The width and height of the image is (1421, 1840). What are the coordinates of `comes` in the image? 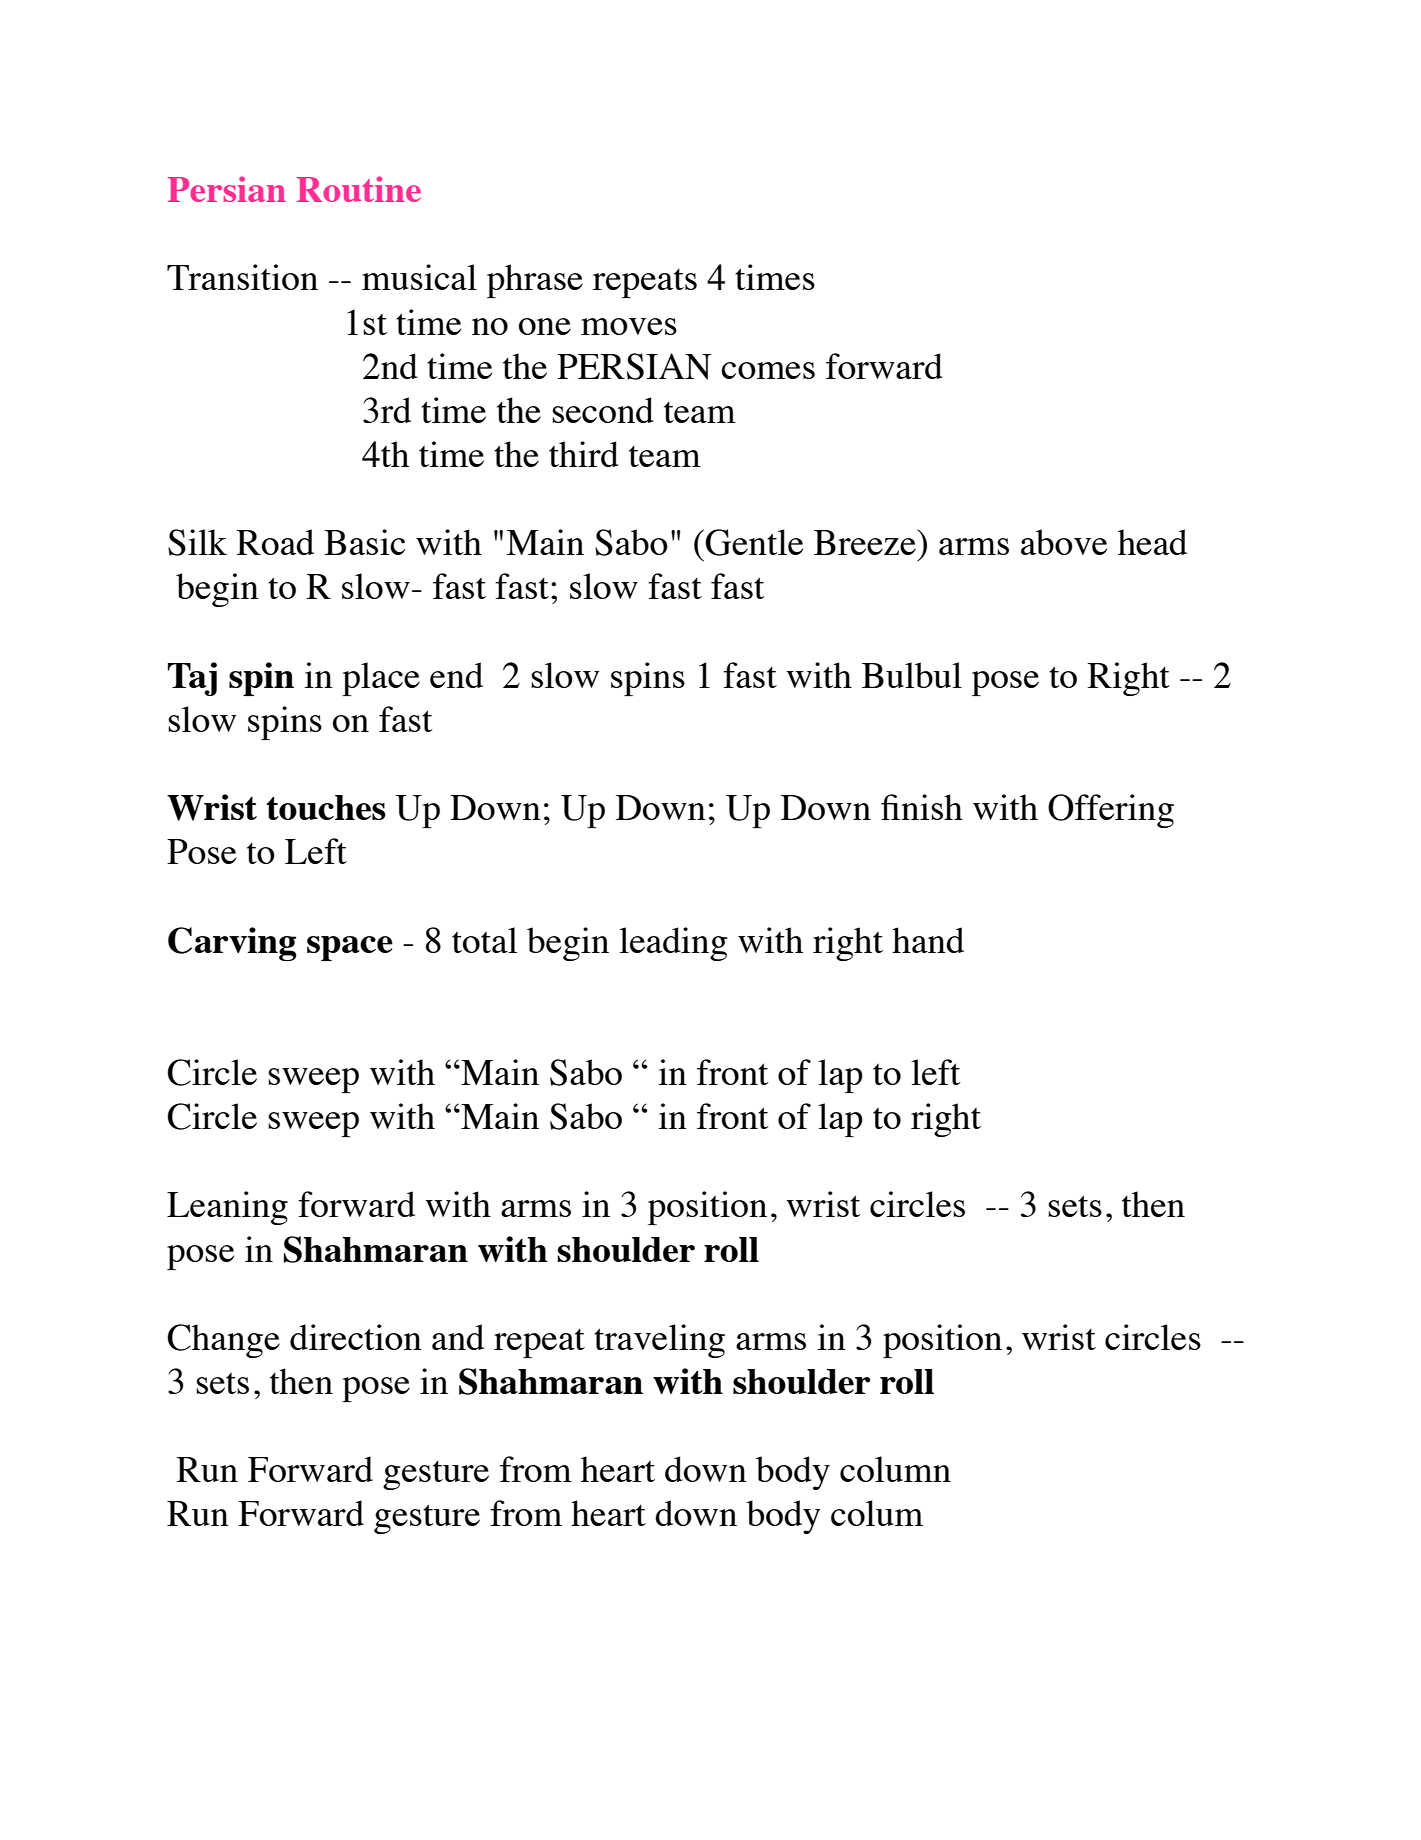 It's located at (768, 370).
